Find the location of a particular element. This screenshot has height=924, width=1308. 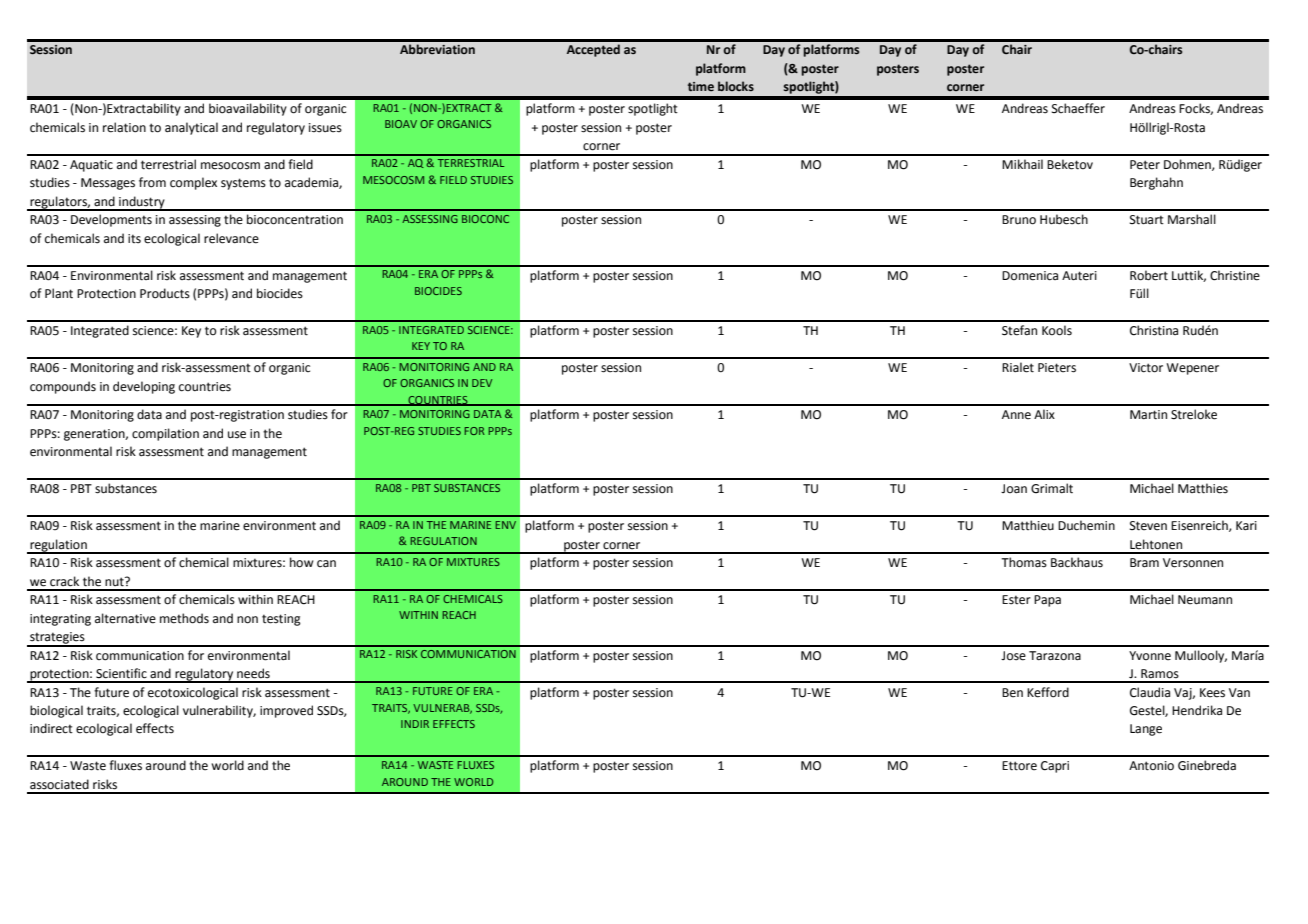

Products is located at coordinates (165, 293).
